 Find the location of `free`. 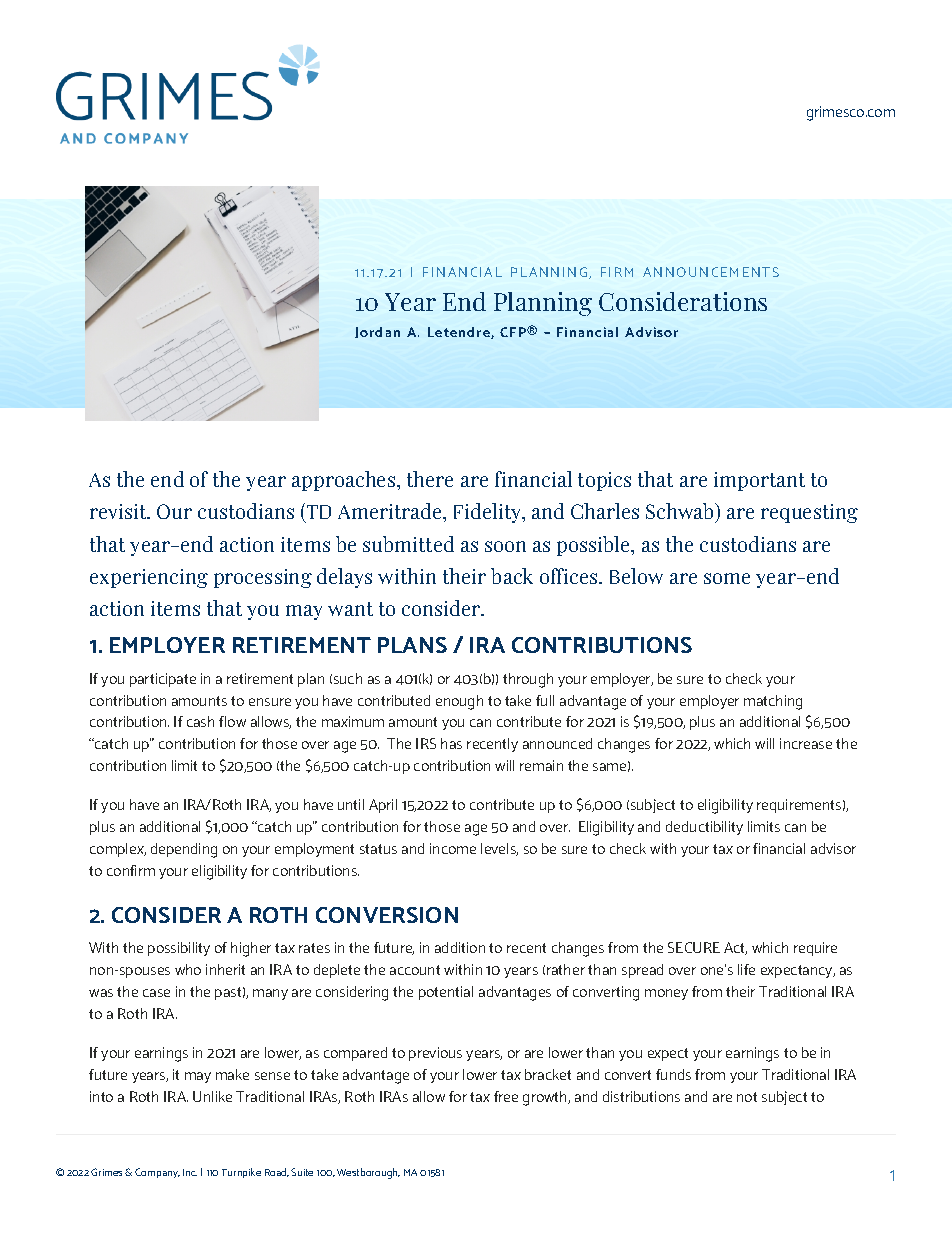

free is located at coordinates (506, 1096).
